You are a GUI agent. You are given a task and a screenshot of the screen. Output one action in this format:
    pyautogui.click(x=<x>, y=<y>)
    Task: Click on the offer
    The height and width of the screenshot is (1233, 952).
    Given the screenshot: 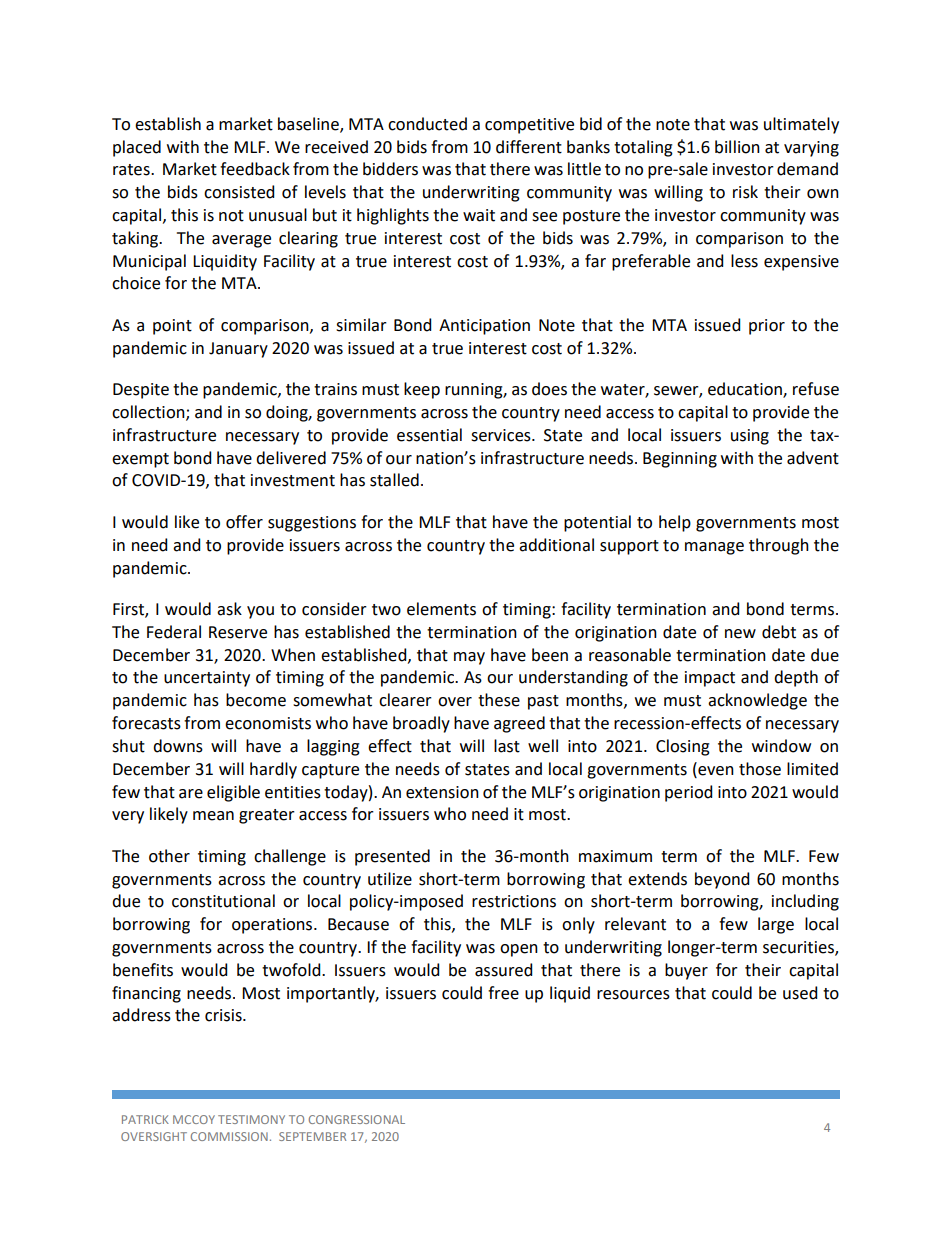 What is the action you would take?
    pyautogui.click(x=244, y=522)
